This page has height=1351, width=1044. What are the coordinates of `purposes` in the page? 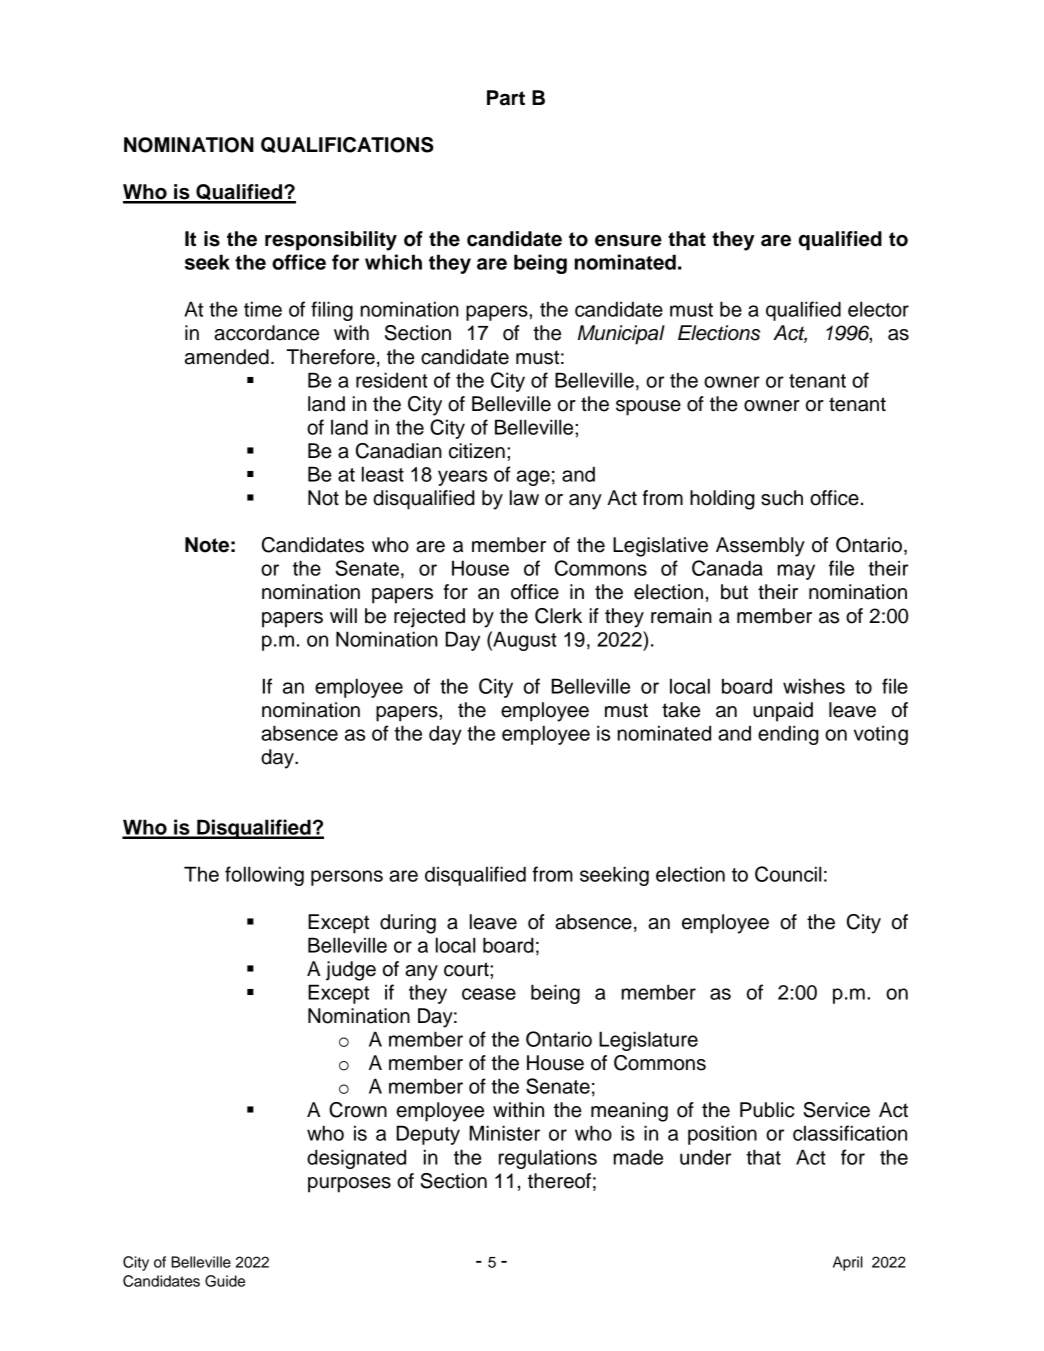 It's located at (349, 1185).
